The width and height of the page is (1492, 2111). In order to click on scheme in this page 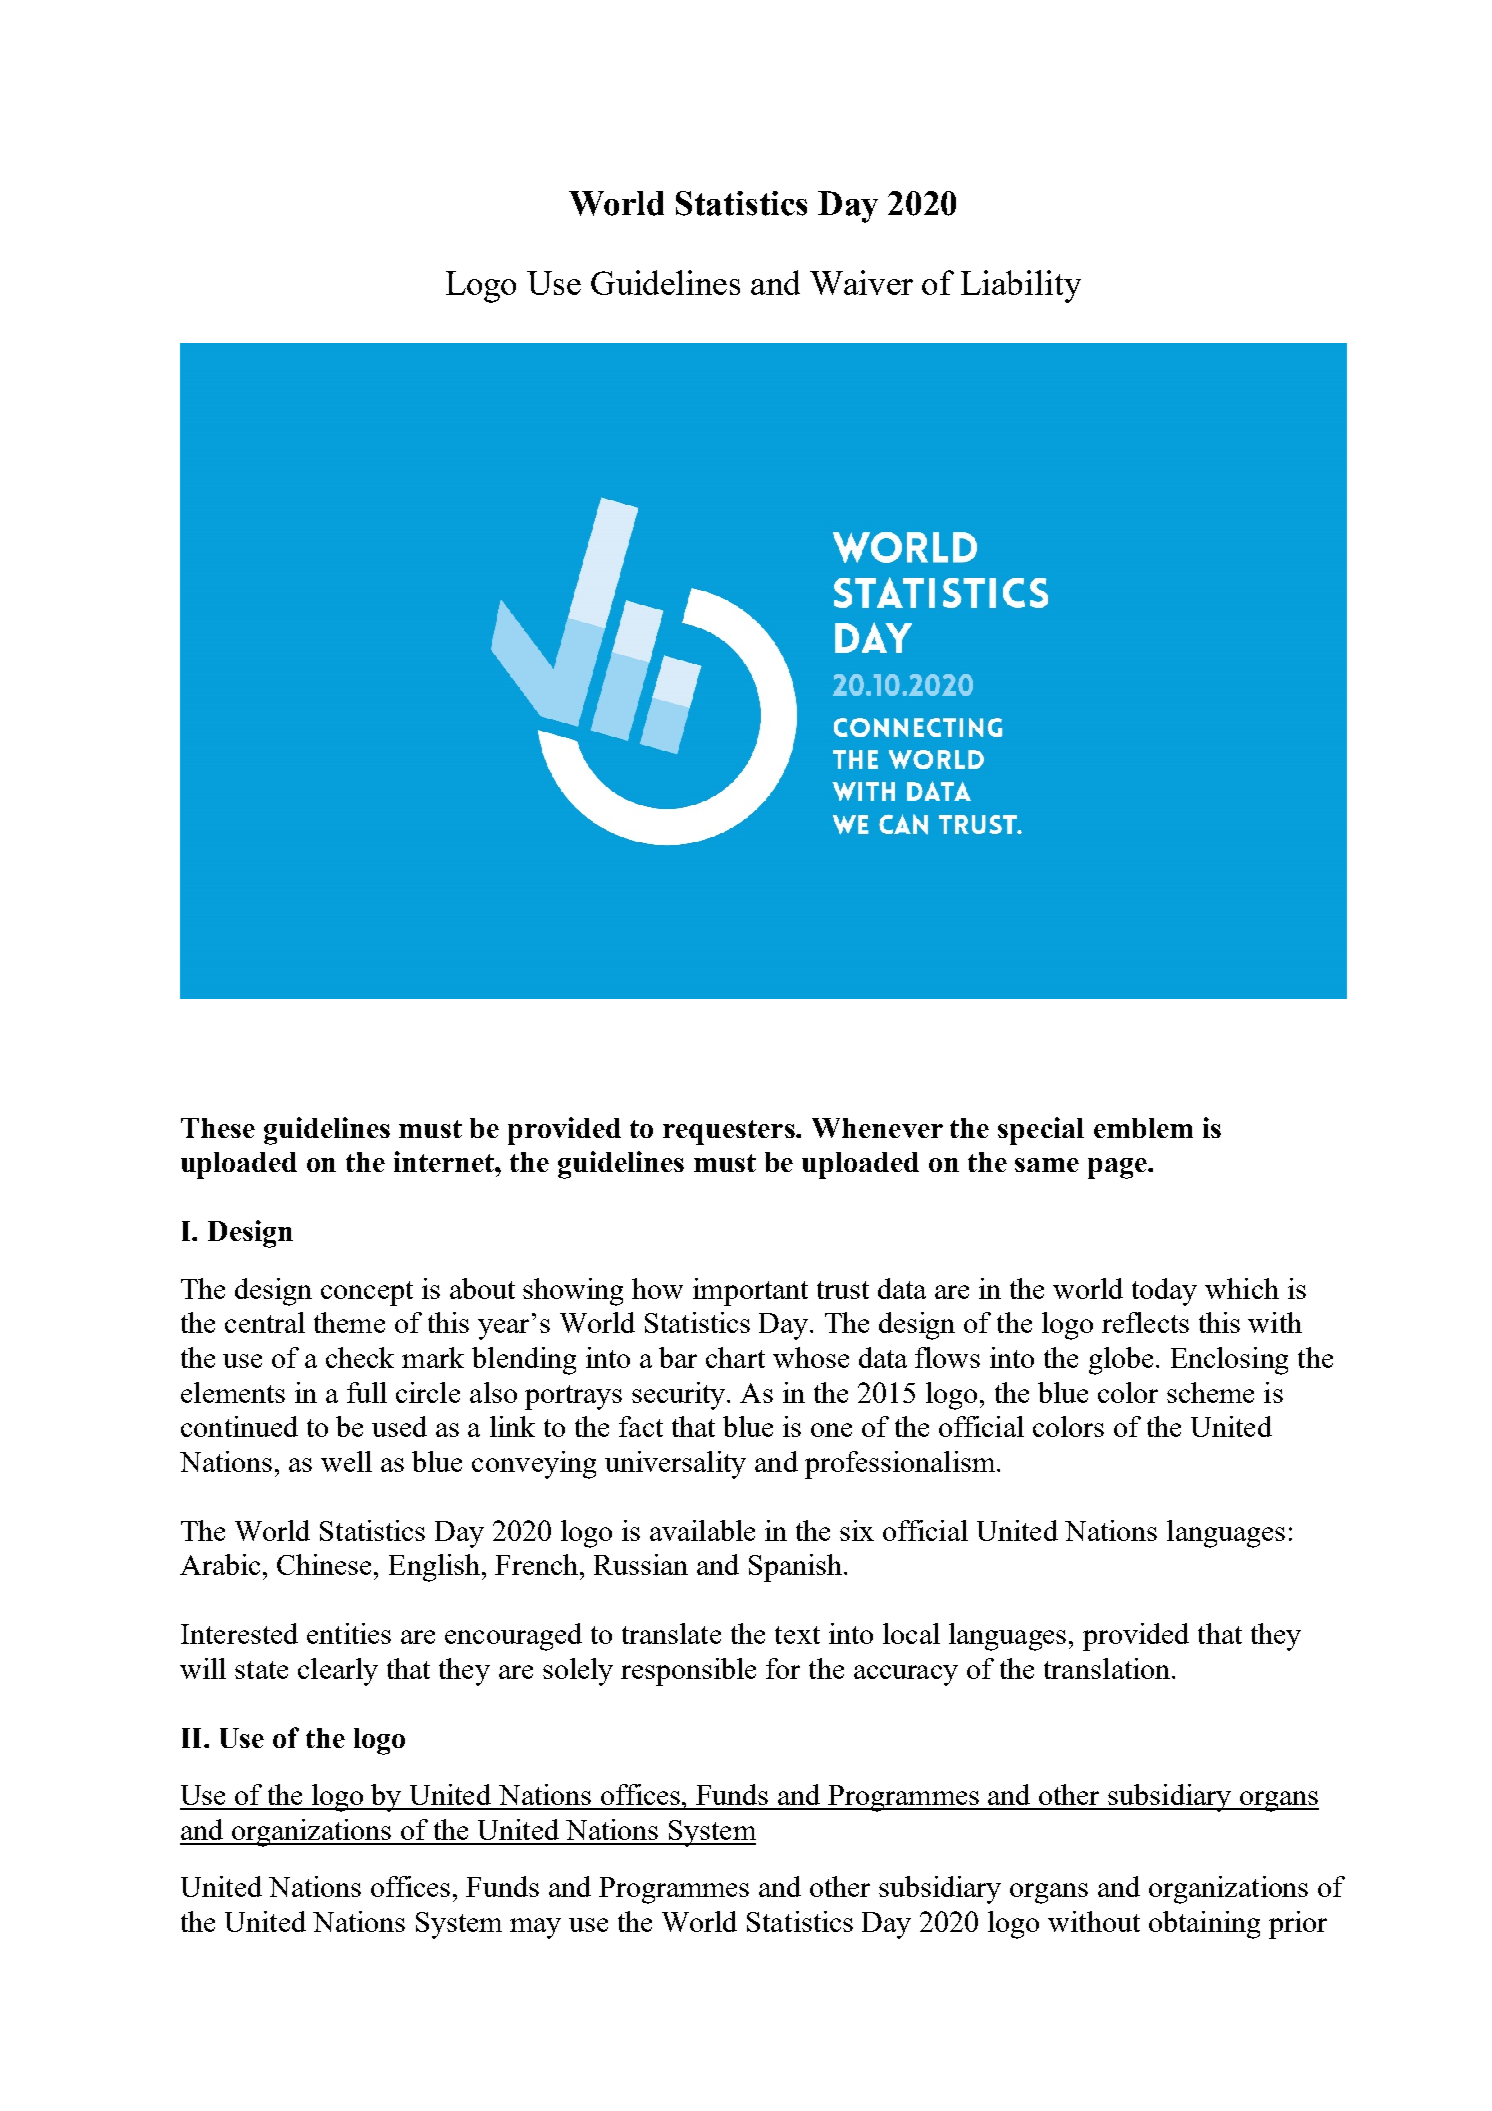, I will do `click(1210, 1392)`.
